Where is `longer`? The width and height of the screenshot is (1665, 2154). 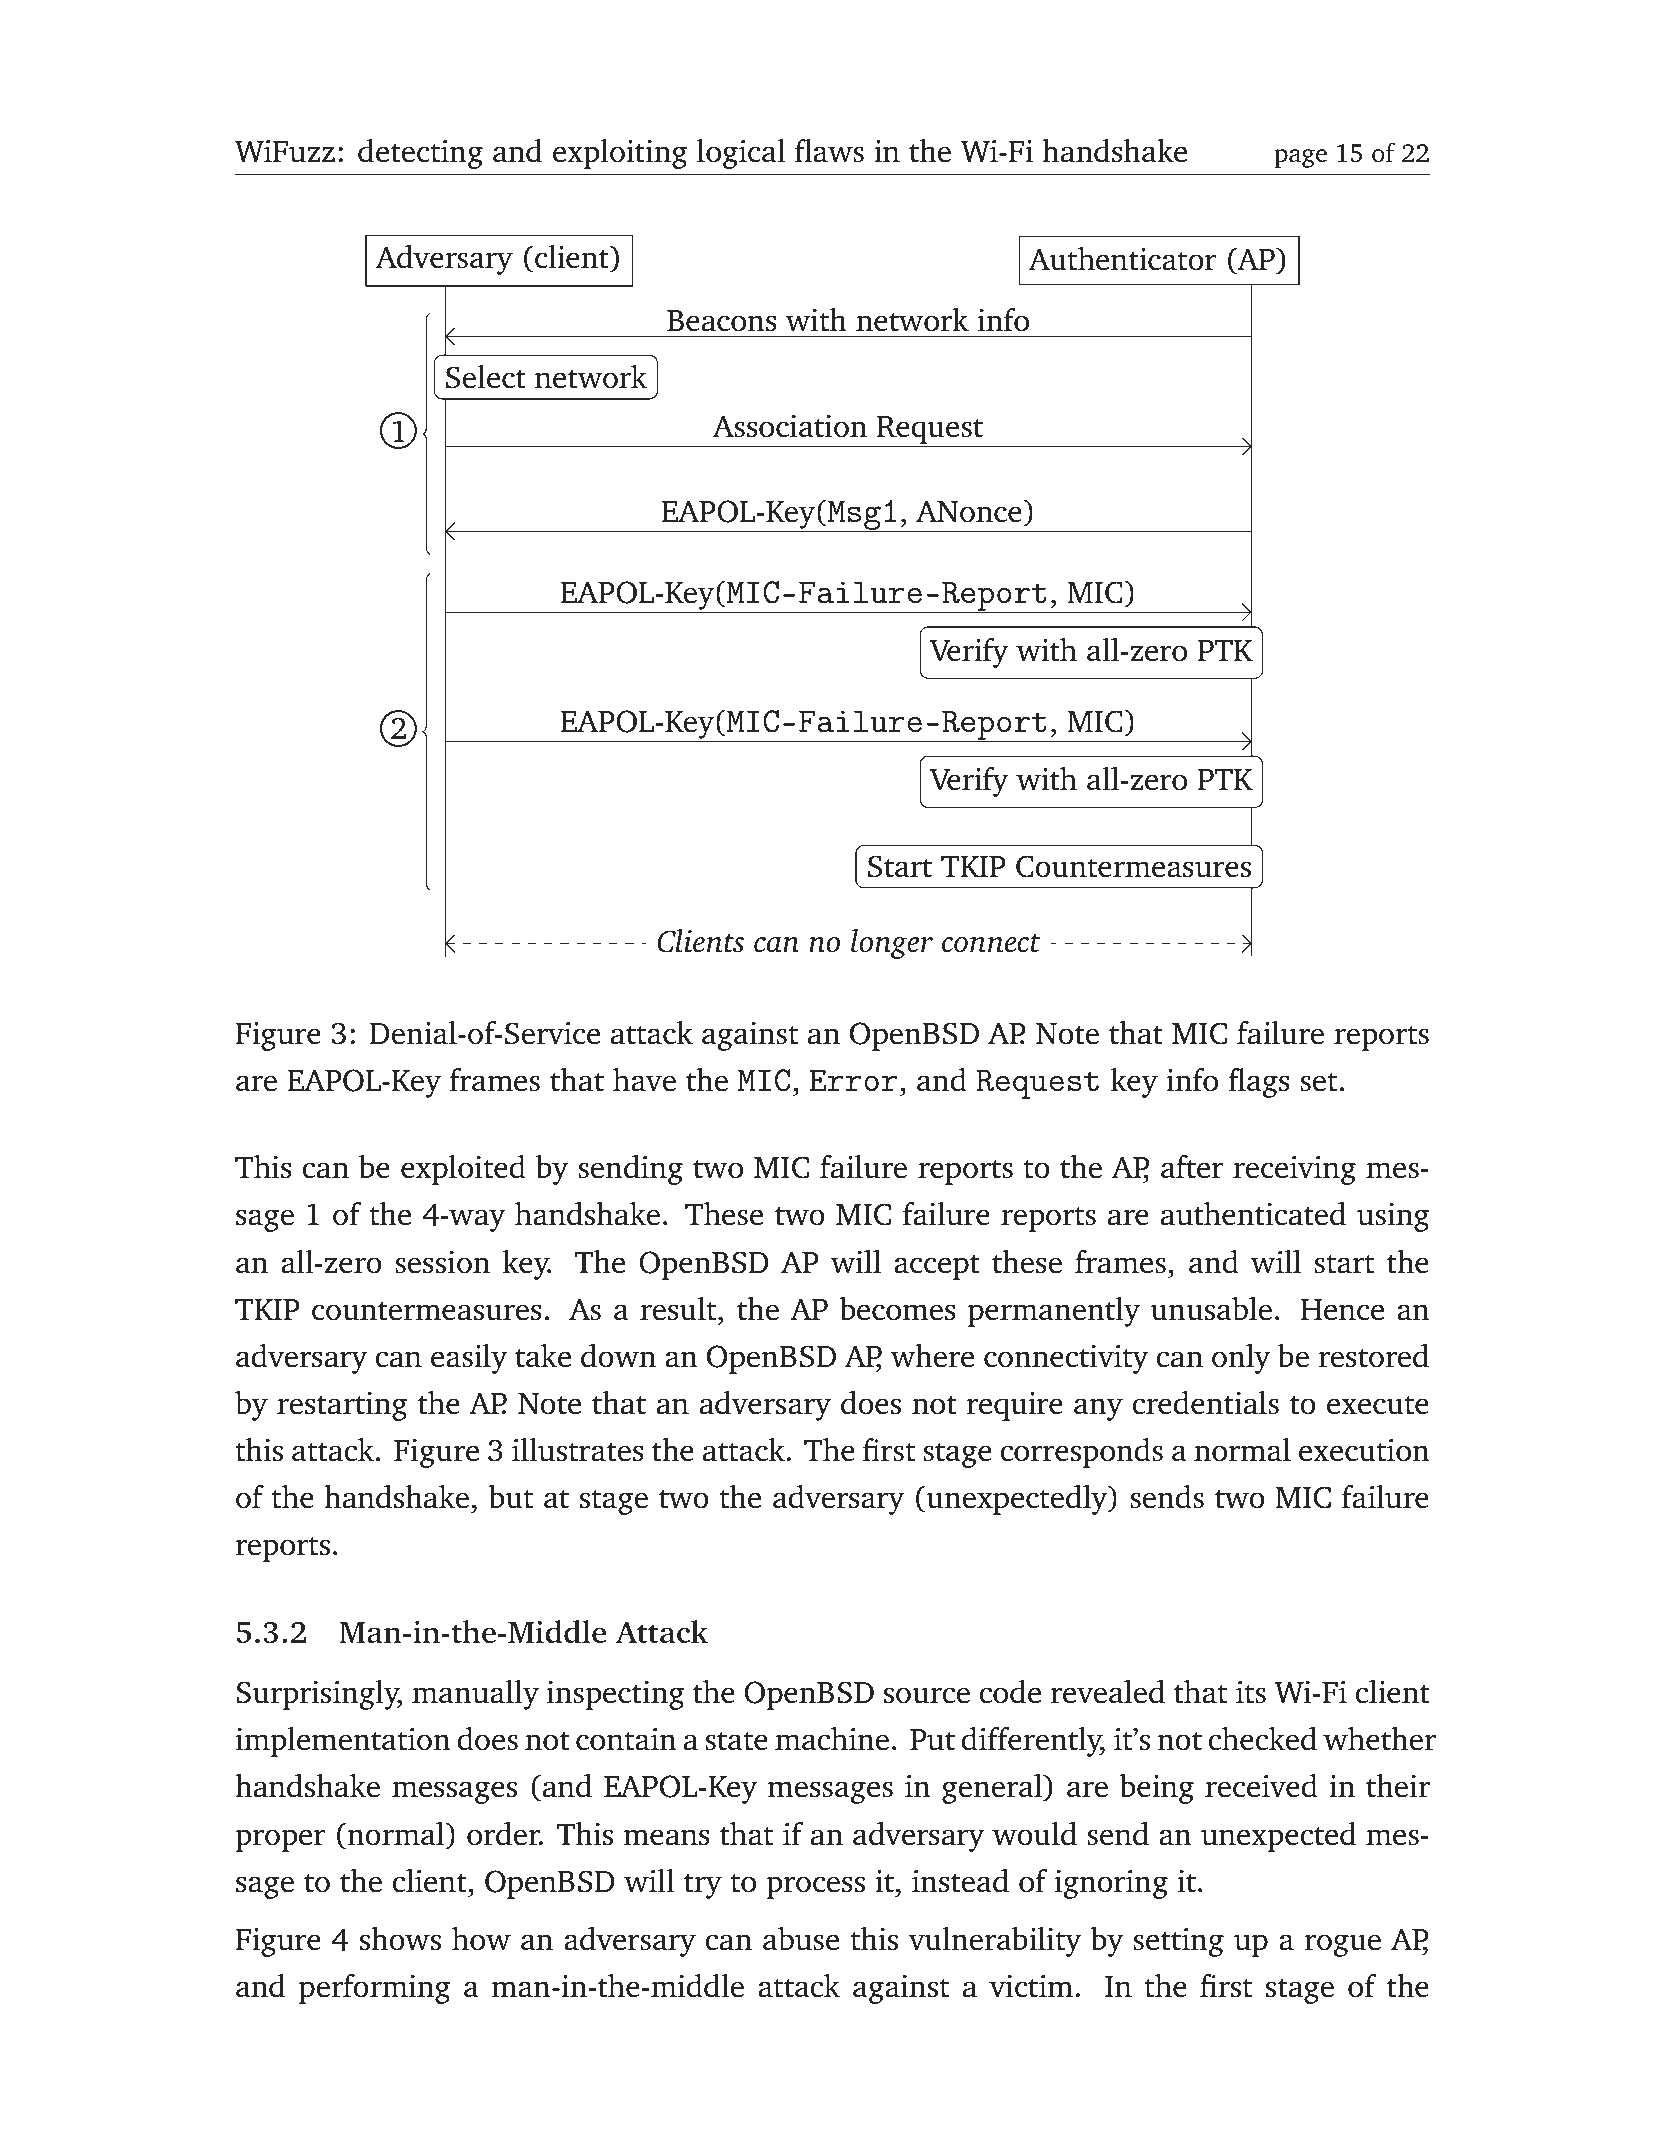
longer is located at coordinates (892, 944).
